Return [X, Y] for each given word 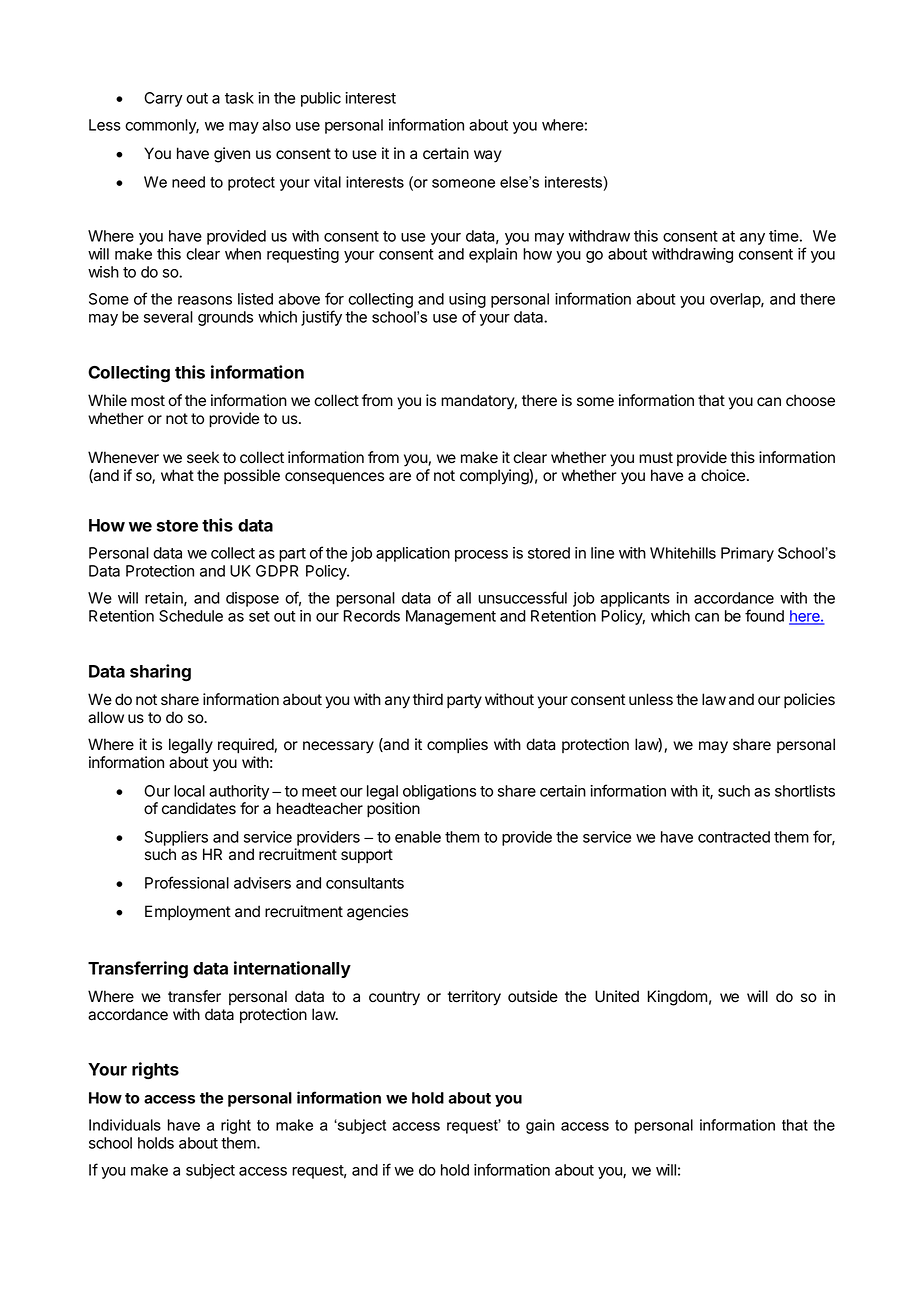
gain [540, 1126]
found [764, 615]
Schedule [191, 616]
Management [451, 617]
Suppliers [176, 838]
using [467, 302]
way [488, 156]
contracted [734, 837]
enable [418, 837]
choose [810, 400]
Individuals [125, 1125]
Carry [163, 99]
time [784, 236]
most [148, 401]
